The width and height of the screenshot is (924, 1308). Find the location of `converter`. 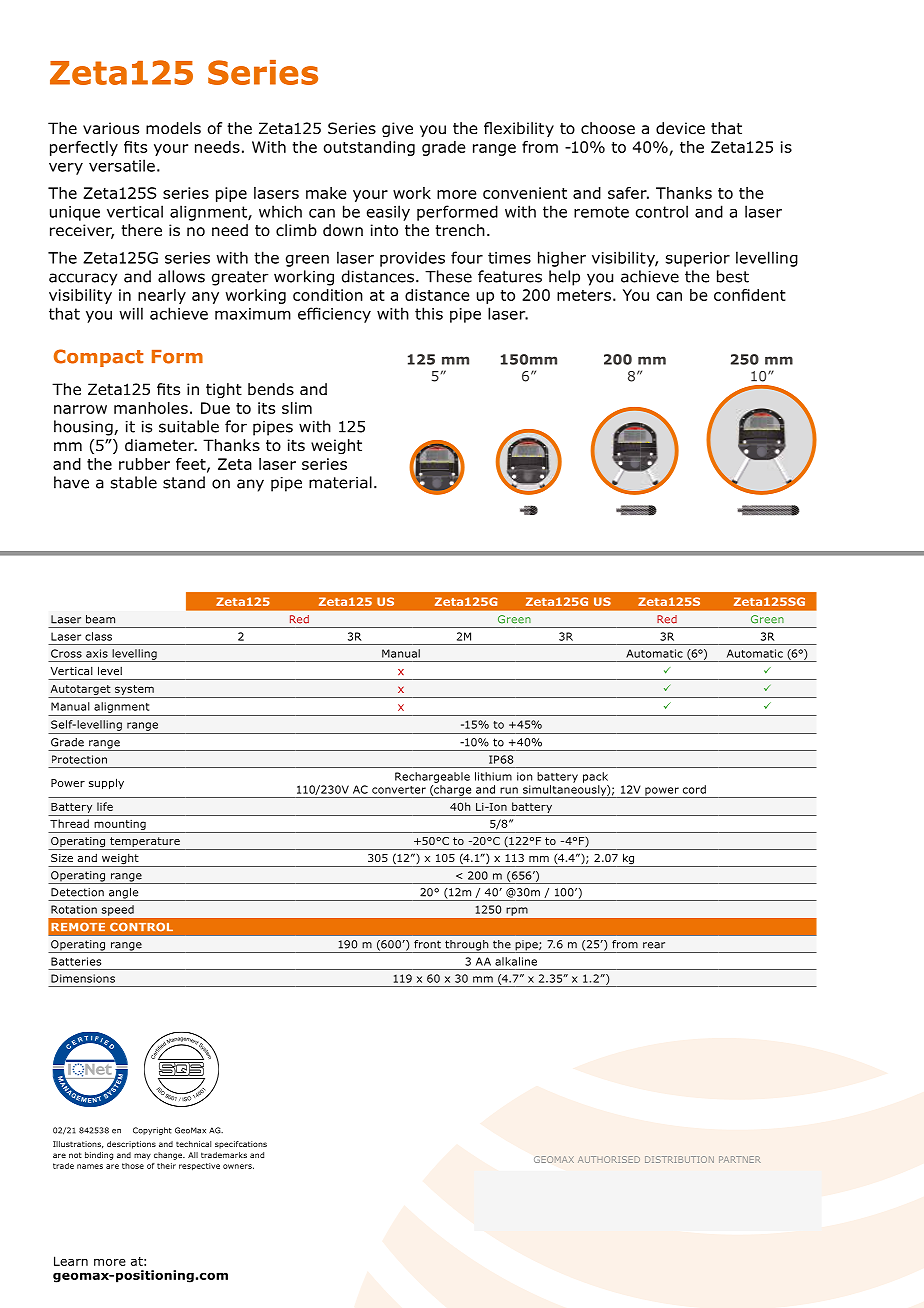

converter is located at coordinates (399, 790).
